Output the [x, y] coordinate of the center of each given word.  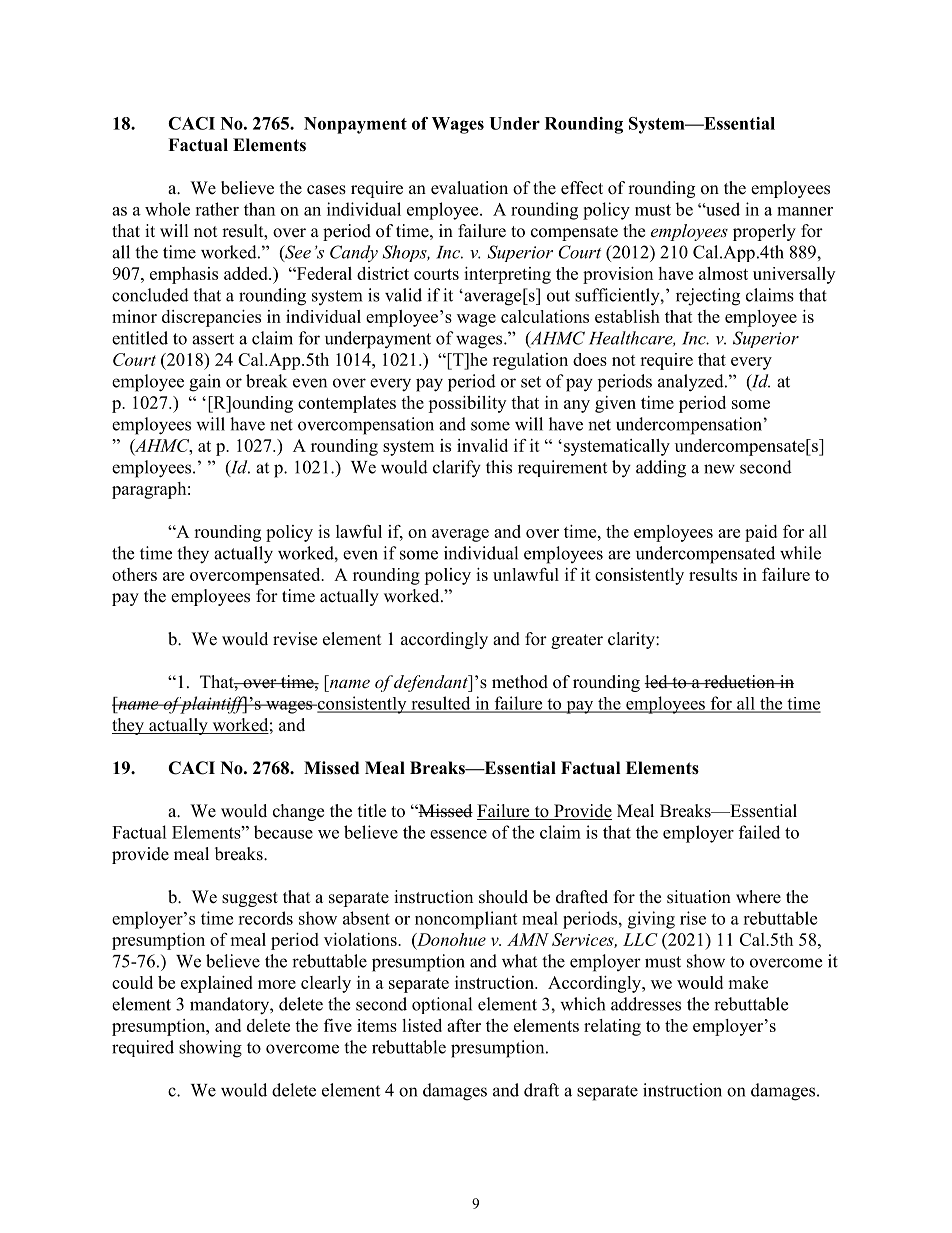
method [520, 682]
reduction [739, 682]
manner [805, 211]
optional [442, 1005]
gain [205, 383]
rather [217, 209]
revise [295, 639]
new [719, 469]
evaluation [469, 188]
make [748, 982]
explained [217, 984]
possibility [467, 404]
